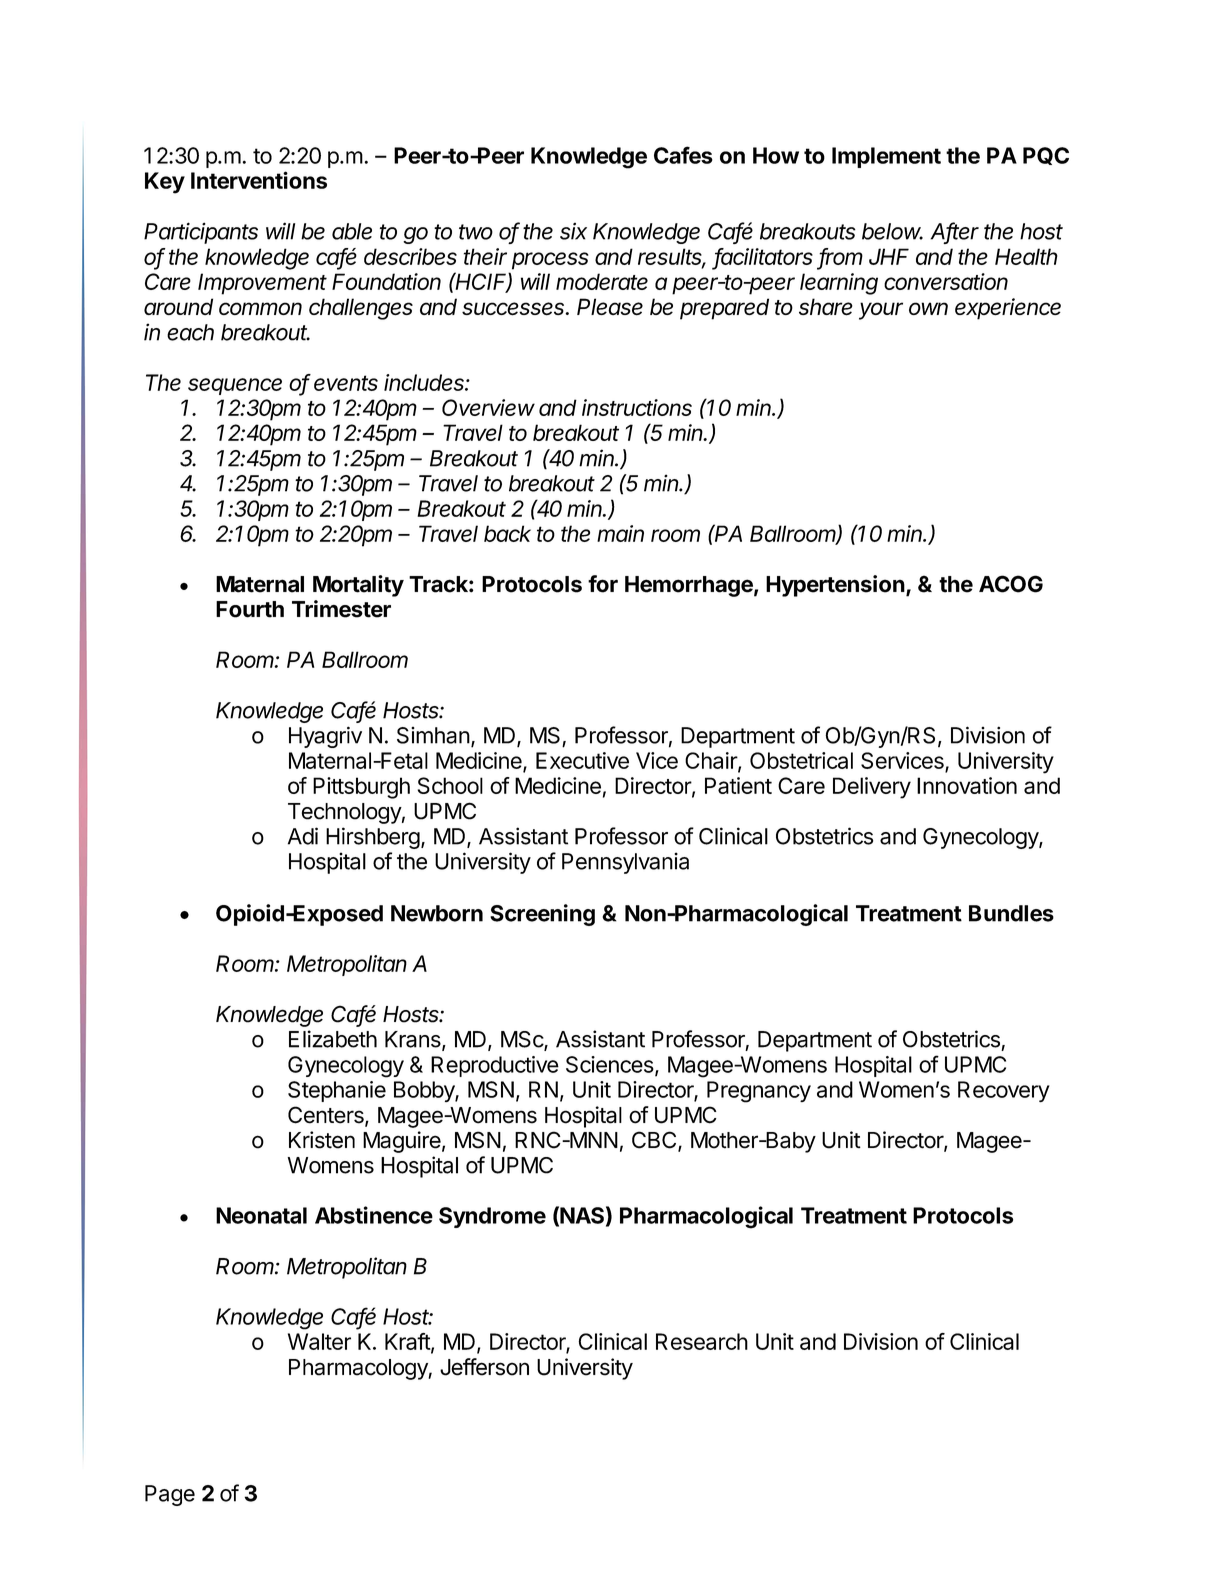  What do you see at coordinates (967, 785) in the page?
I see `Innovation` at bounding box center [967, 785].
